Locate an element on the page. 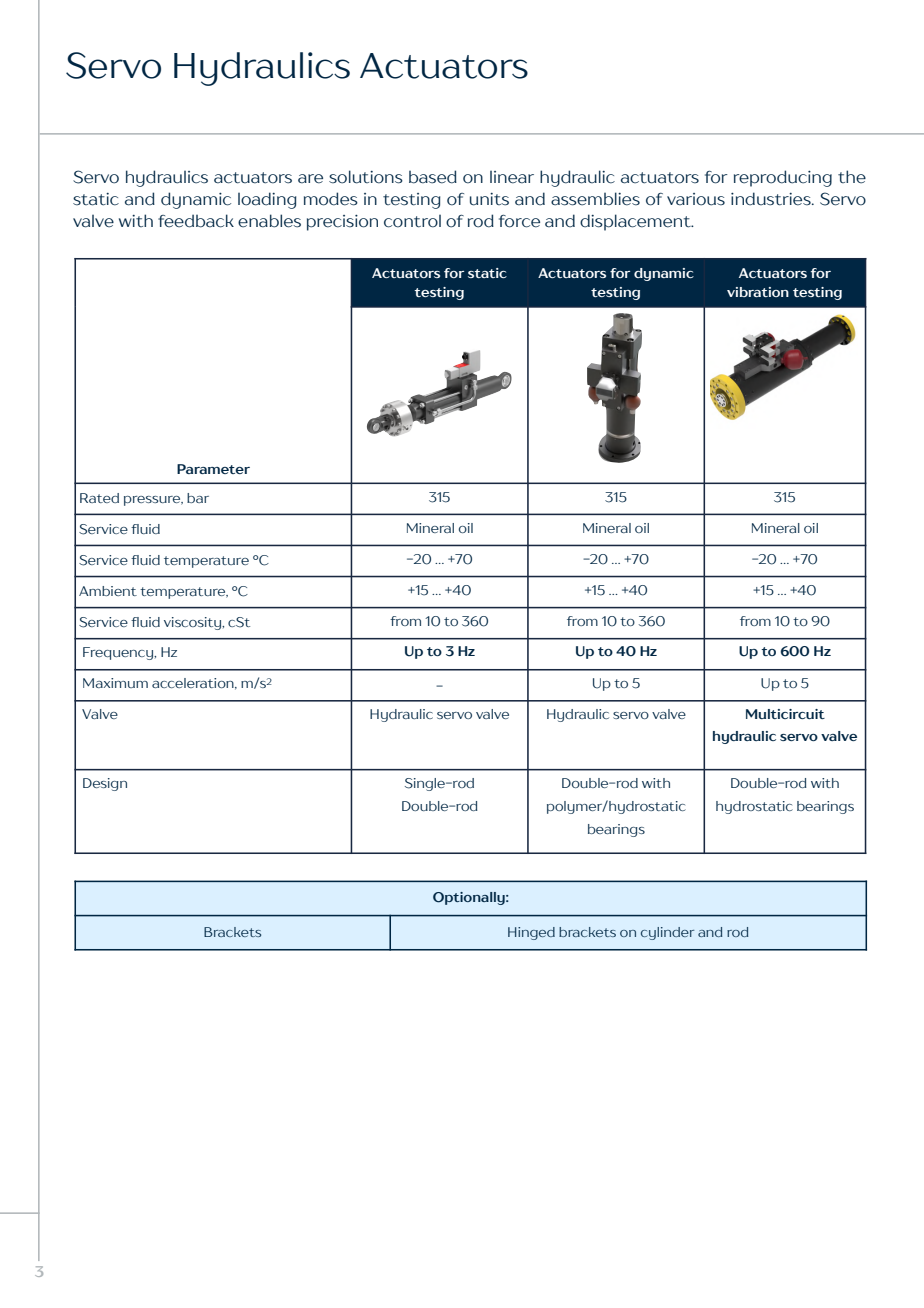 The width and height of the document is (924, 1308). bar is located at coordinates (198, 498).
